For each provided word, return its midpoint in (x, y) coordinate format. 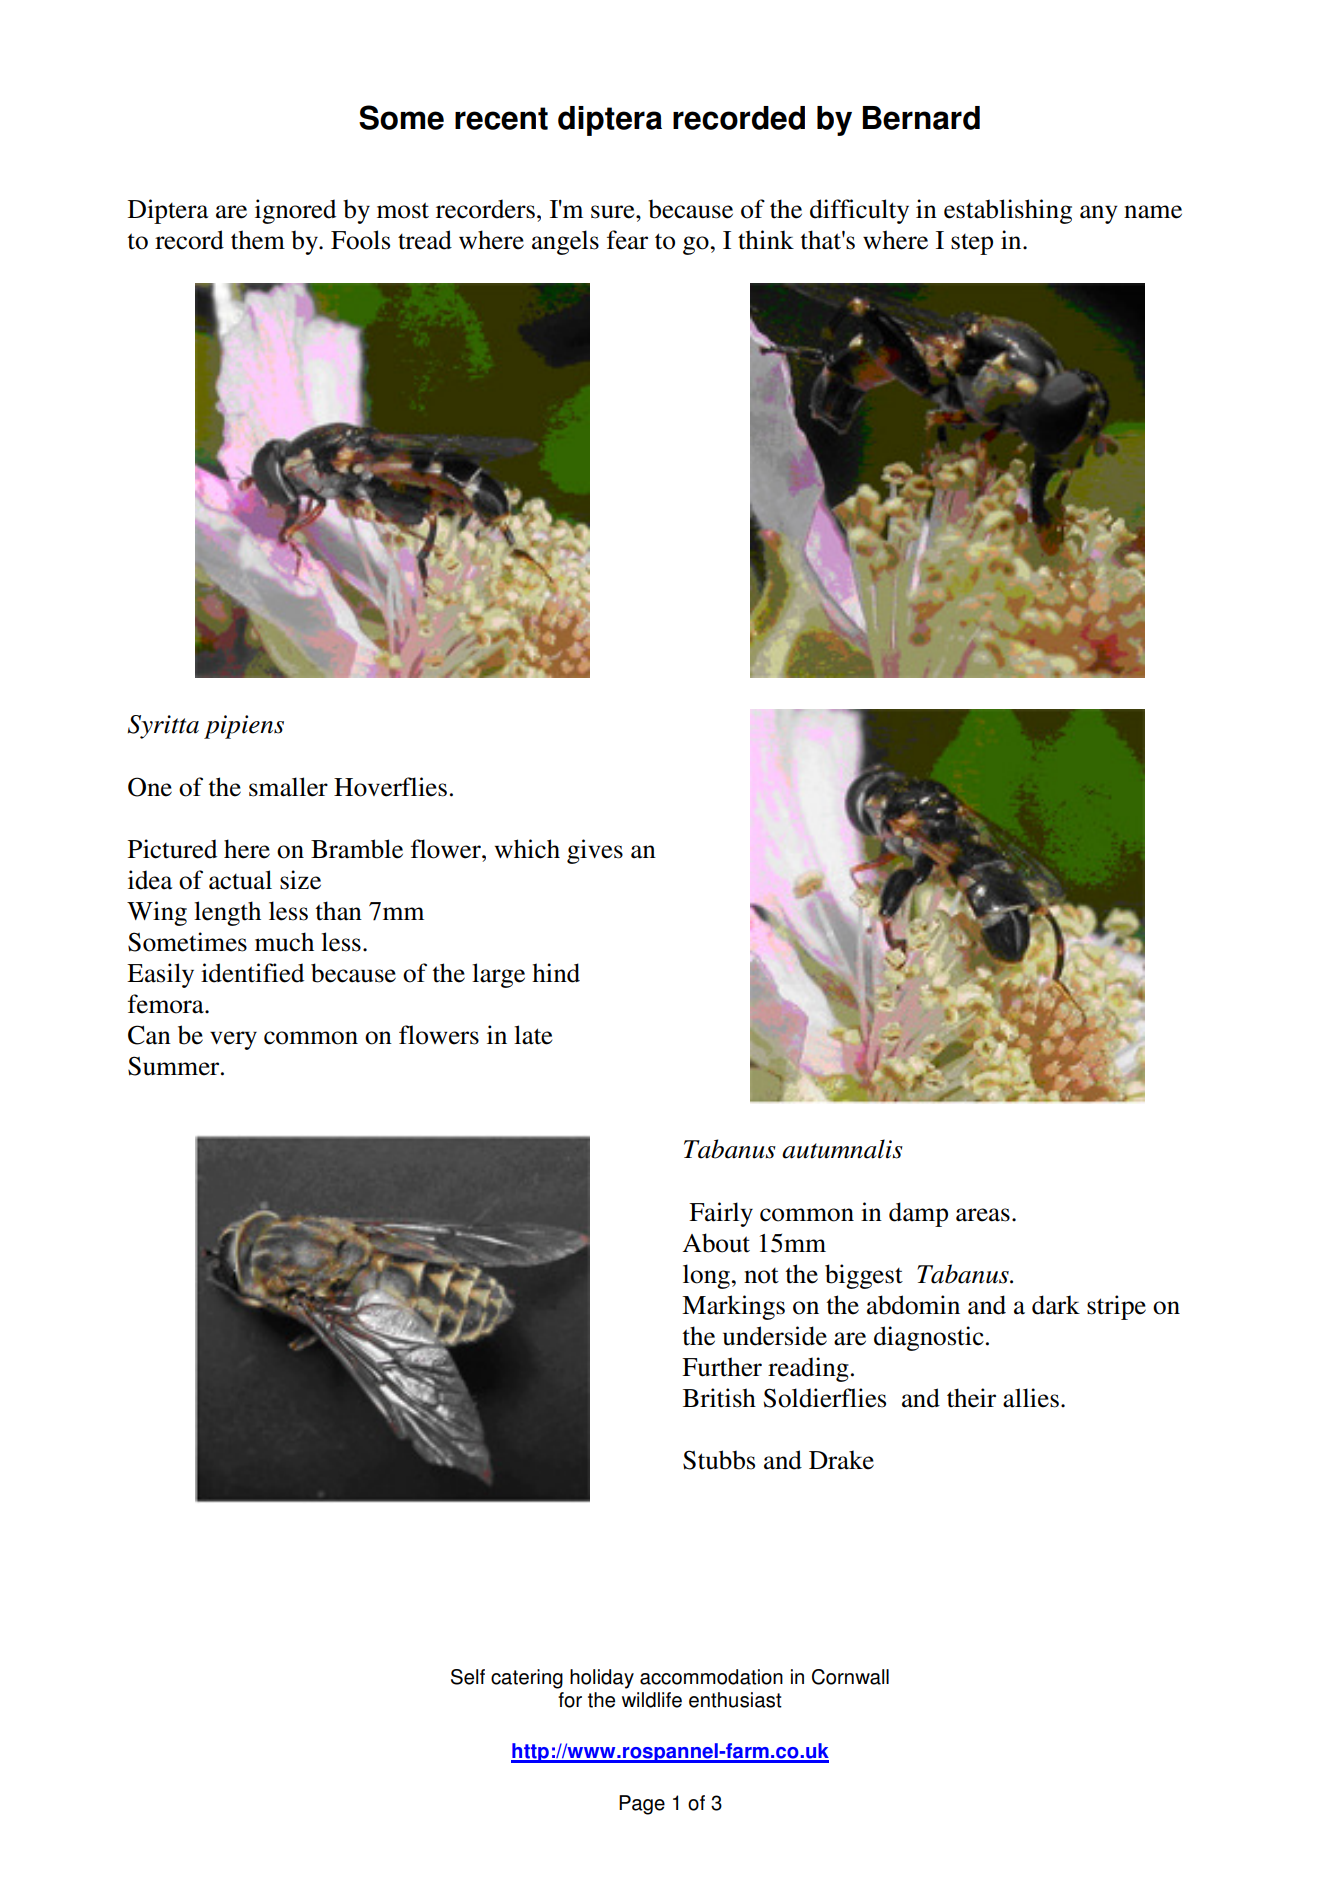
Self (468, 1677)
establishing (1008, 211)
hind (556, 973)
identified (252, 973)
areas (983, 1215)
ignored (295, 211)
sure (614, 212)
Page (642, 1805)
